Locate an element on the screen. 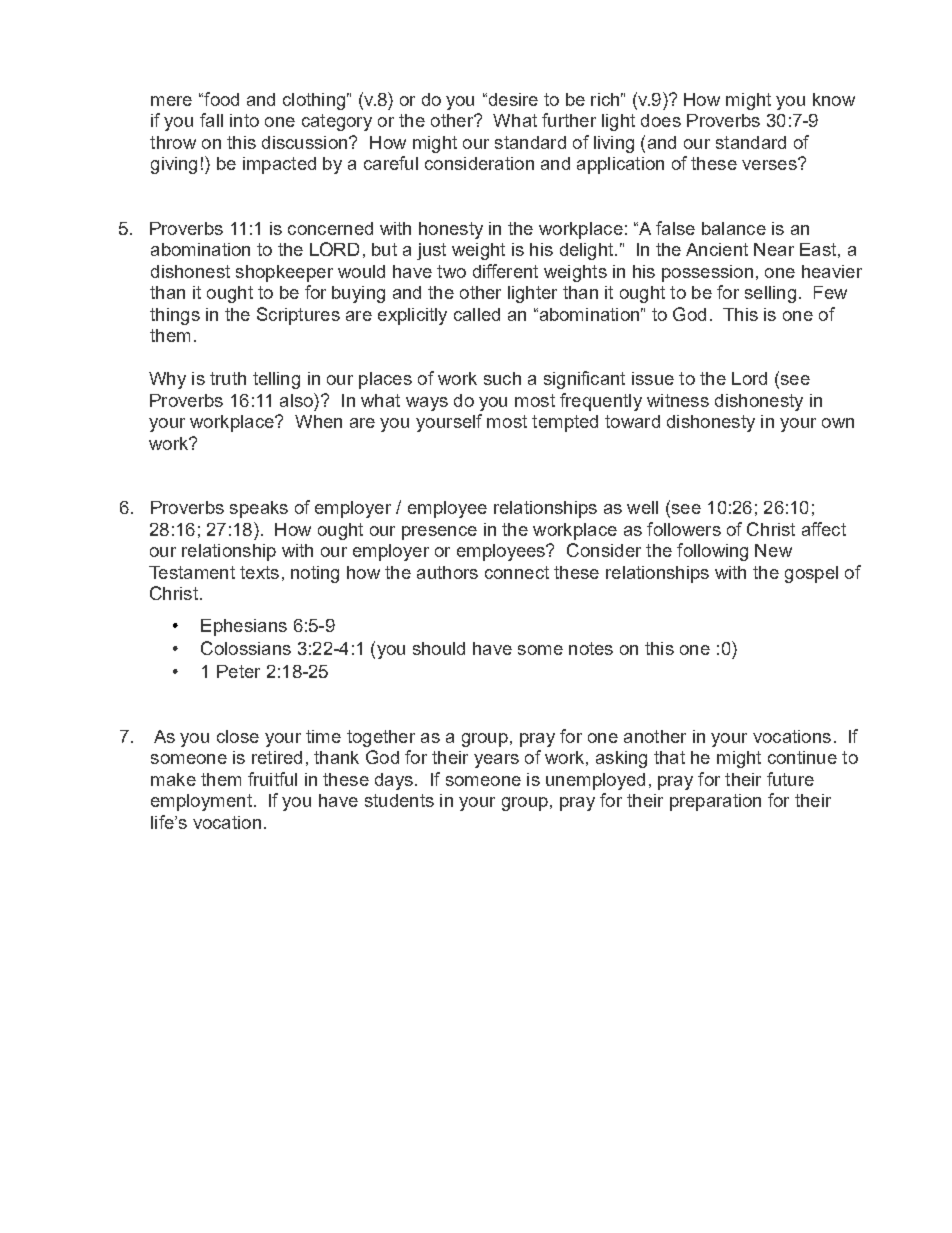 Image resolution: width=952 pixels, height=1233 pixels. own is located at coordinates (838, 423).
